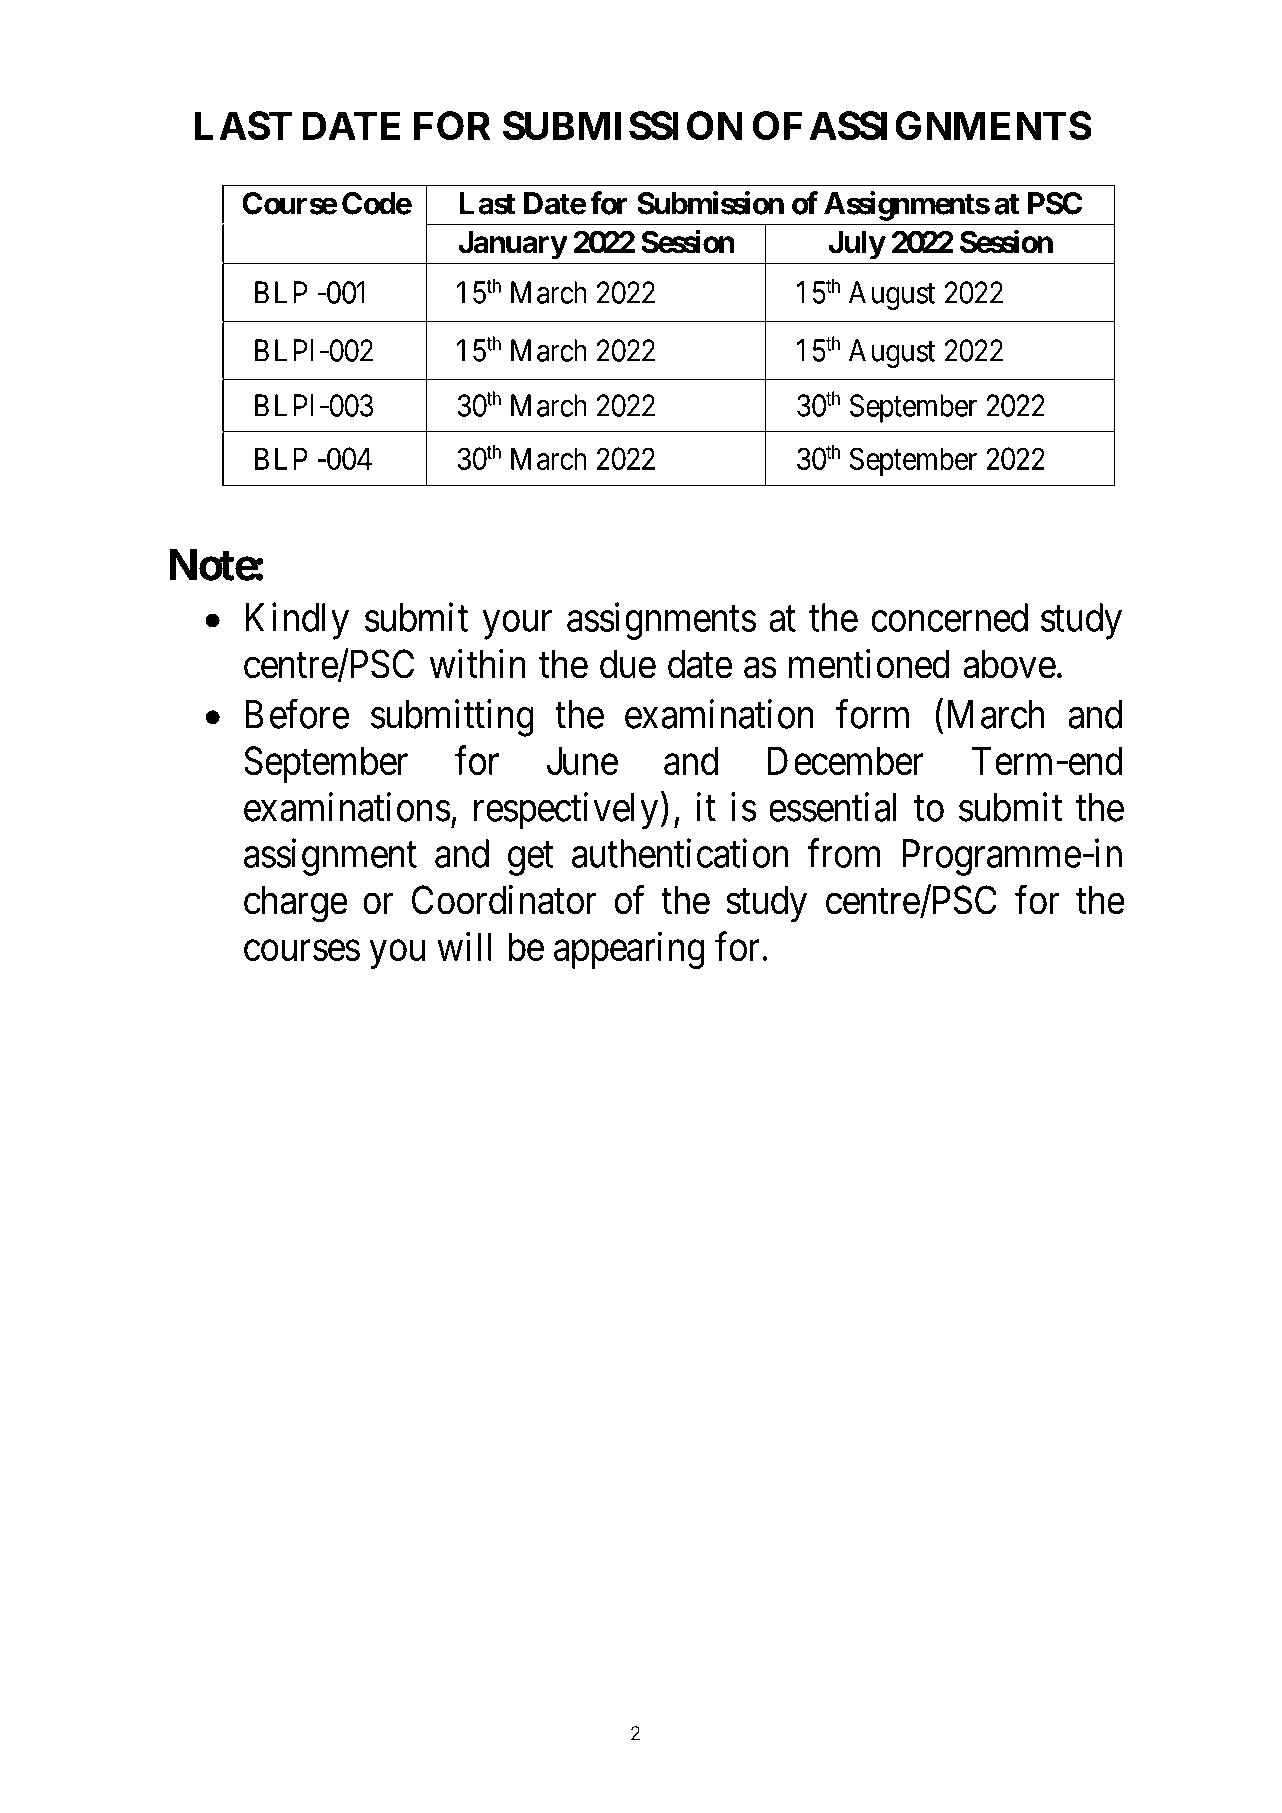 Image resolution: width=1282 pixels, height=1813 pixels. I want to click on within, so click(478, 664).
